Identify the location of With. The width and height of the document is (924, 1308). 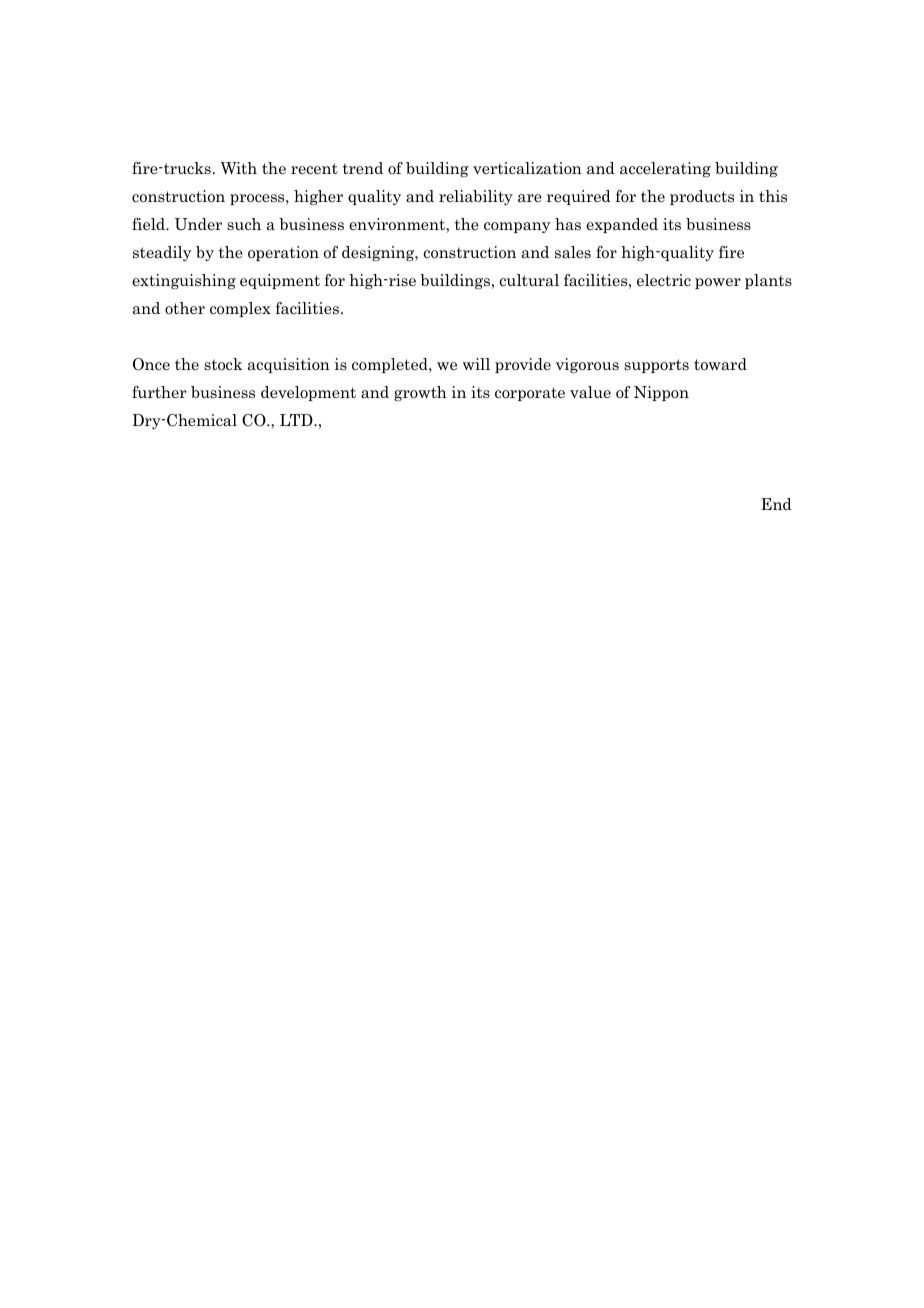
(239, 168).
